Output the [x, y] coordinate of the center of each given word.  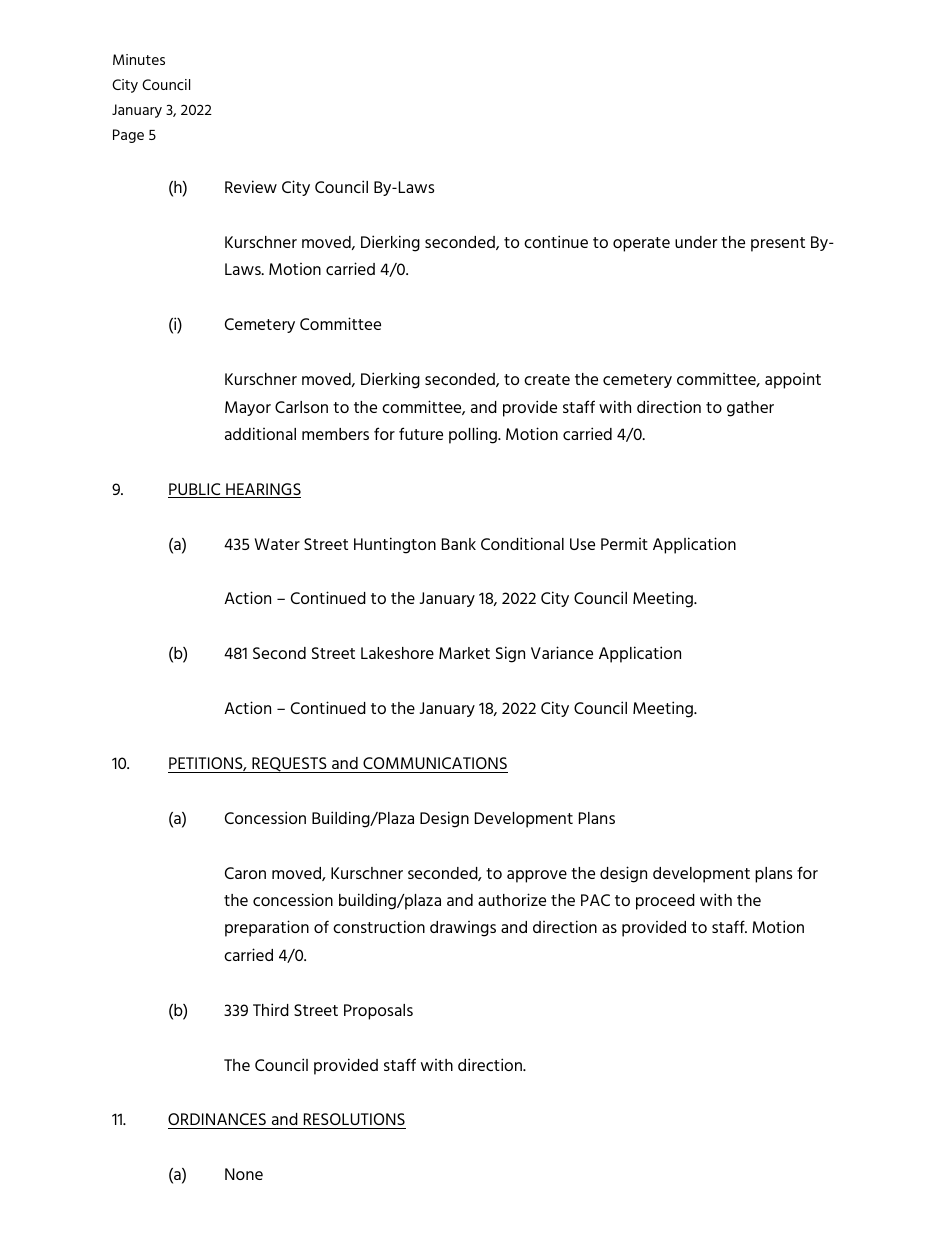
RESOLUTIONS [354, 1119]
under [696, 242]
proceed [665, 902]
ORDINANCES [217, 1119]
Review [251, 186]
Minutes [139, 59]
